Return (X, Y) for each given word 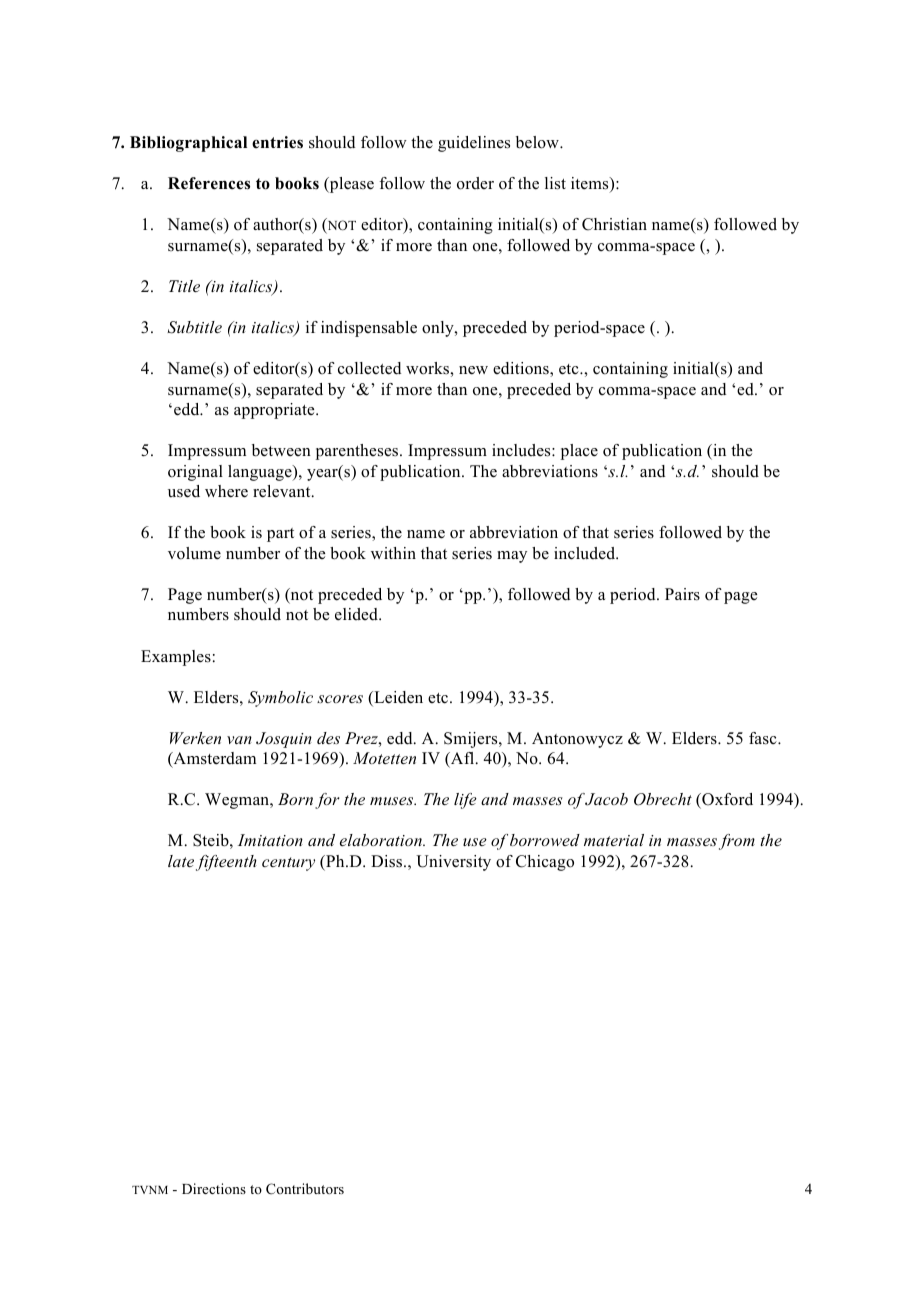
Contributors (305, 1189)
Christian (614, 224)
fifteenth (226, 863)
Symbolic (280, 699)
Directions (214, 1188)
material (614, 840)
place (579, 452)
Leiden (397, 698)
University (453, 863)
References (209, 183)
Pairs (682, 594)
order (475, 183)
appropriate (275, 411)
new (473, 370)
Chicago (545, 863)
